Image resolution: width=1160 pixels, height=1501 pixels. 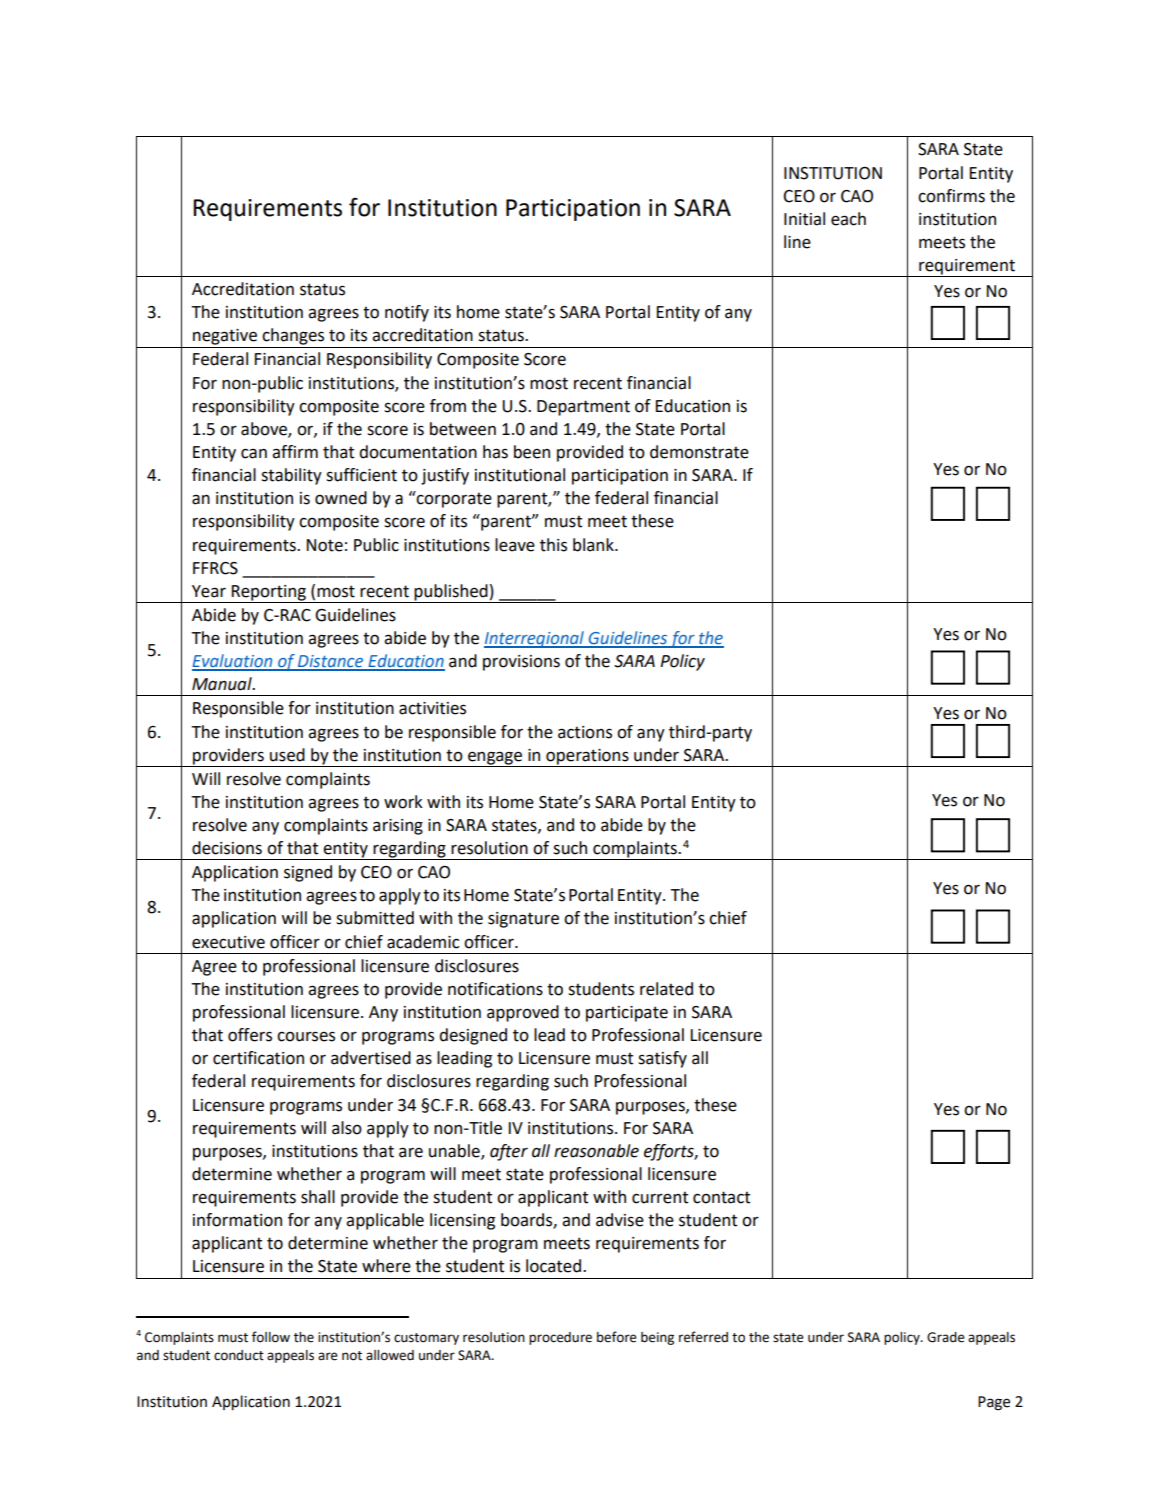 What do you see at coordinates (585, 732) in the document?
I see `actions` at bounding box center [585, 732].
